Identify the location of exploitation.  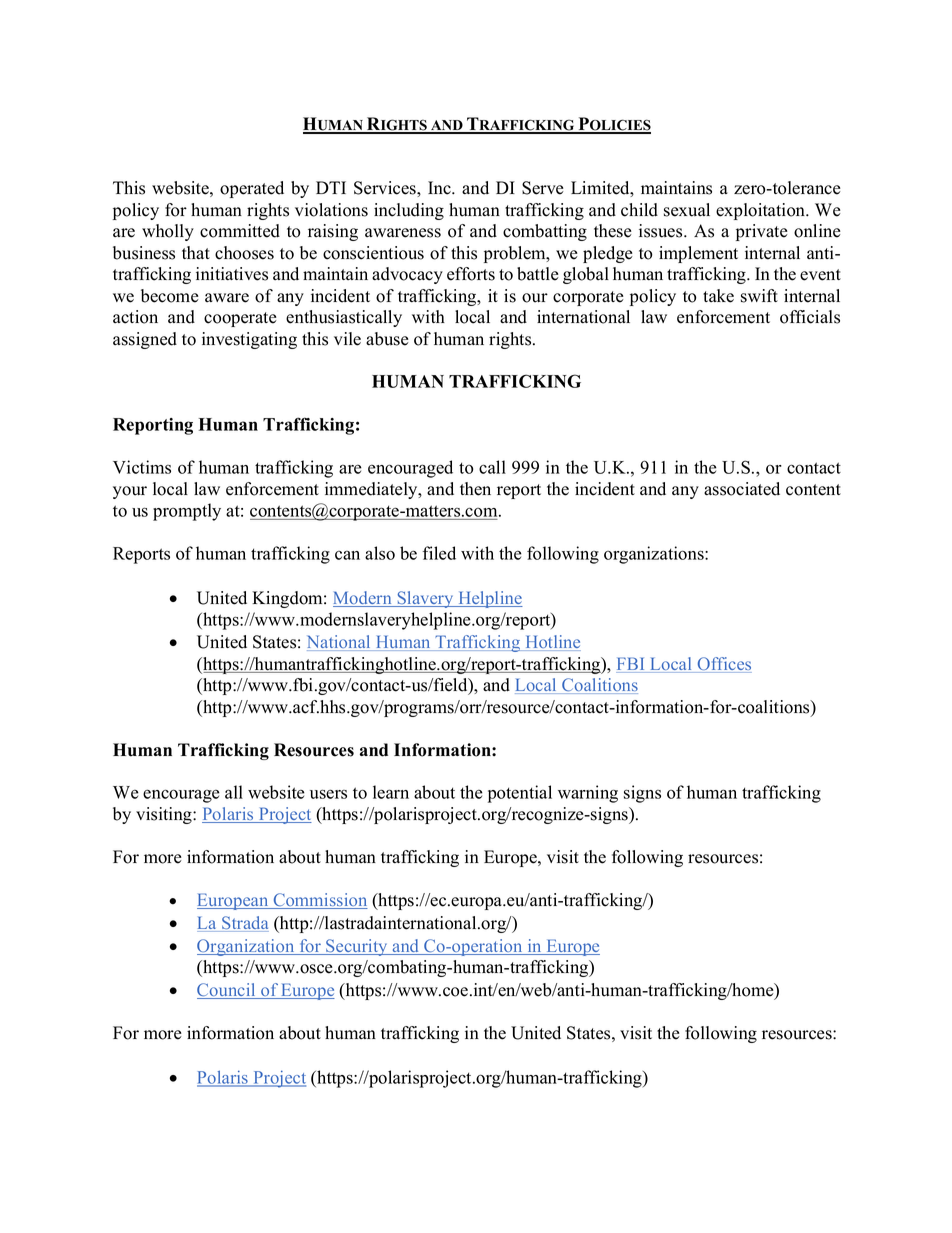
(762, 211).
